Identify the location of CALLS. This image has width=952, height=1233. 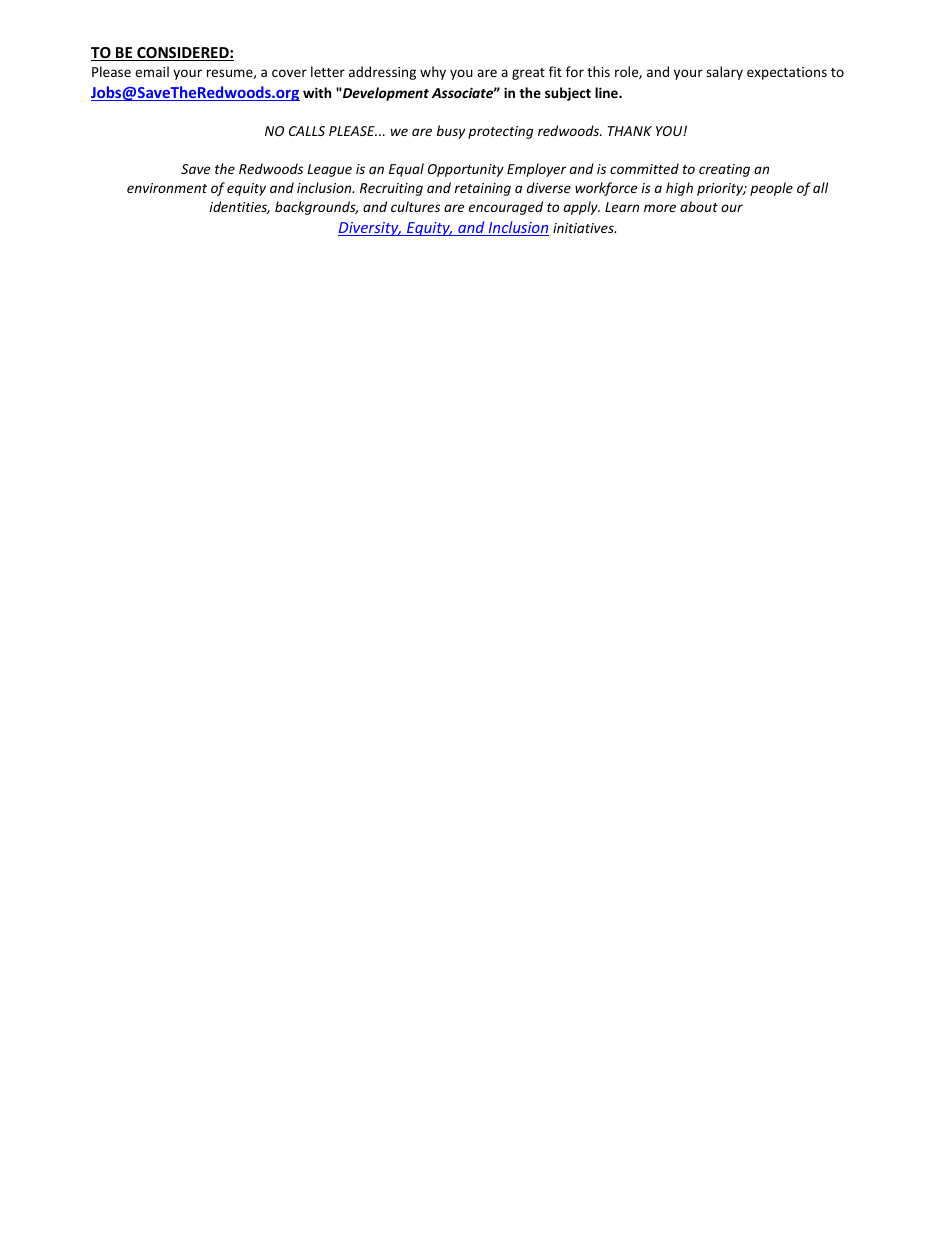
(307, 131).
